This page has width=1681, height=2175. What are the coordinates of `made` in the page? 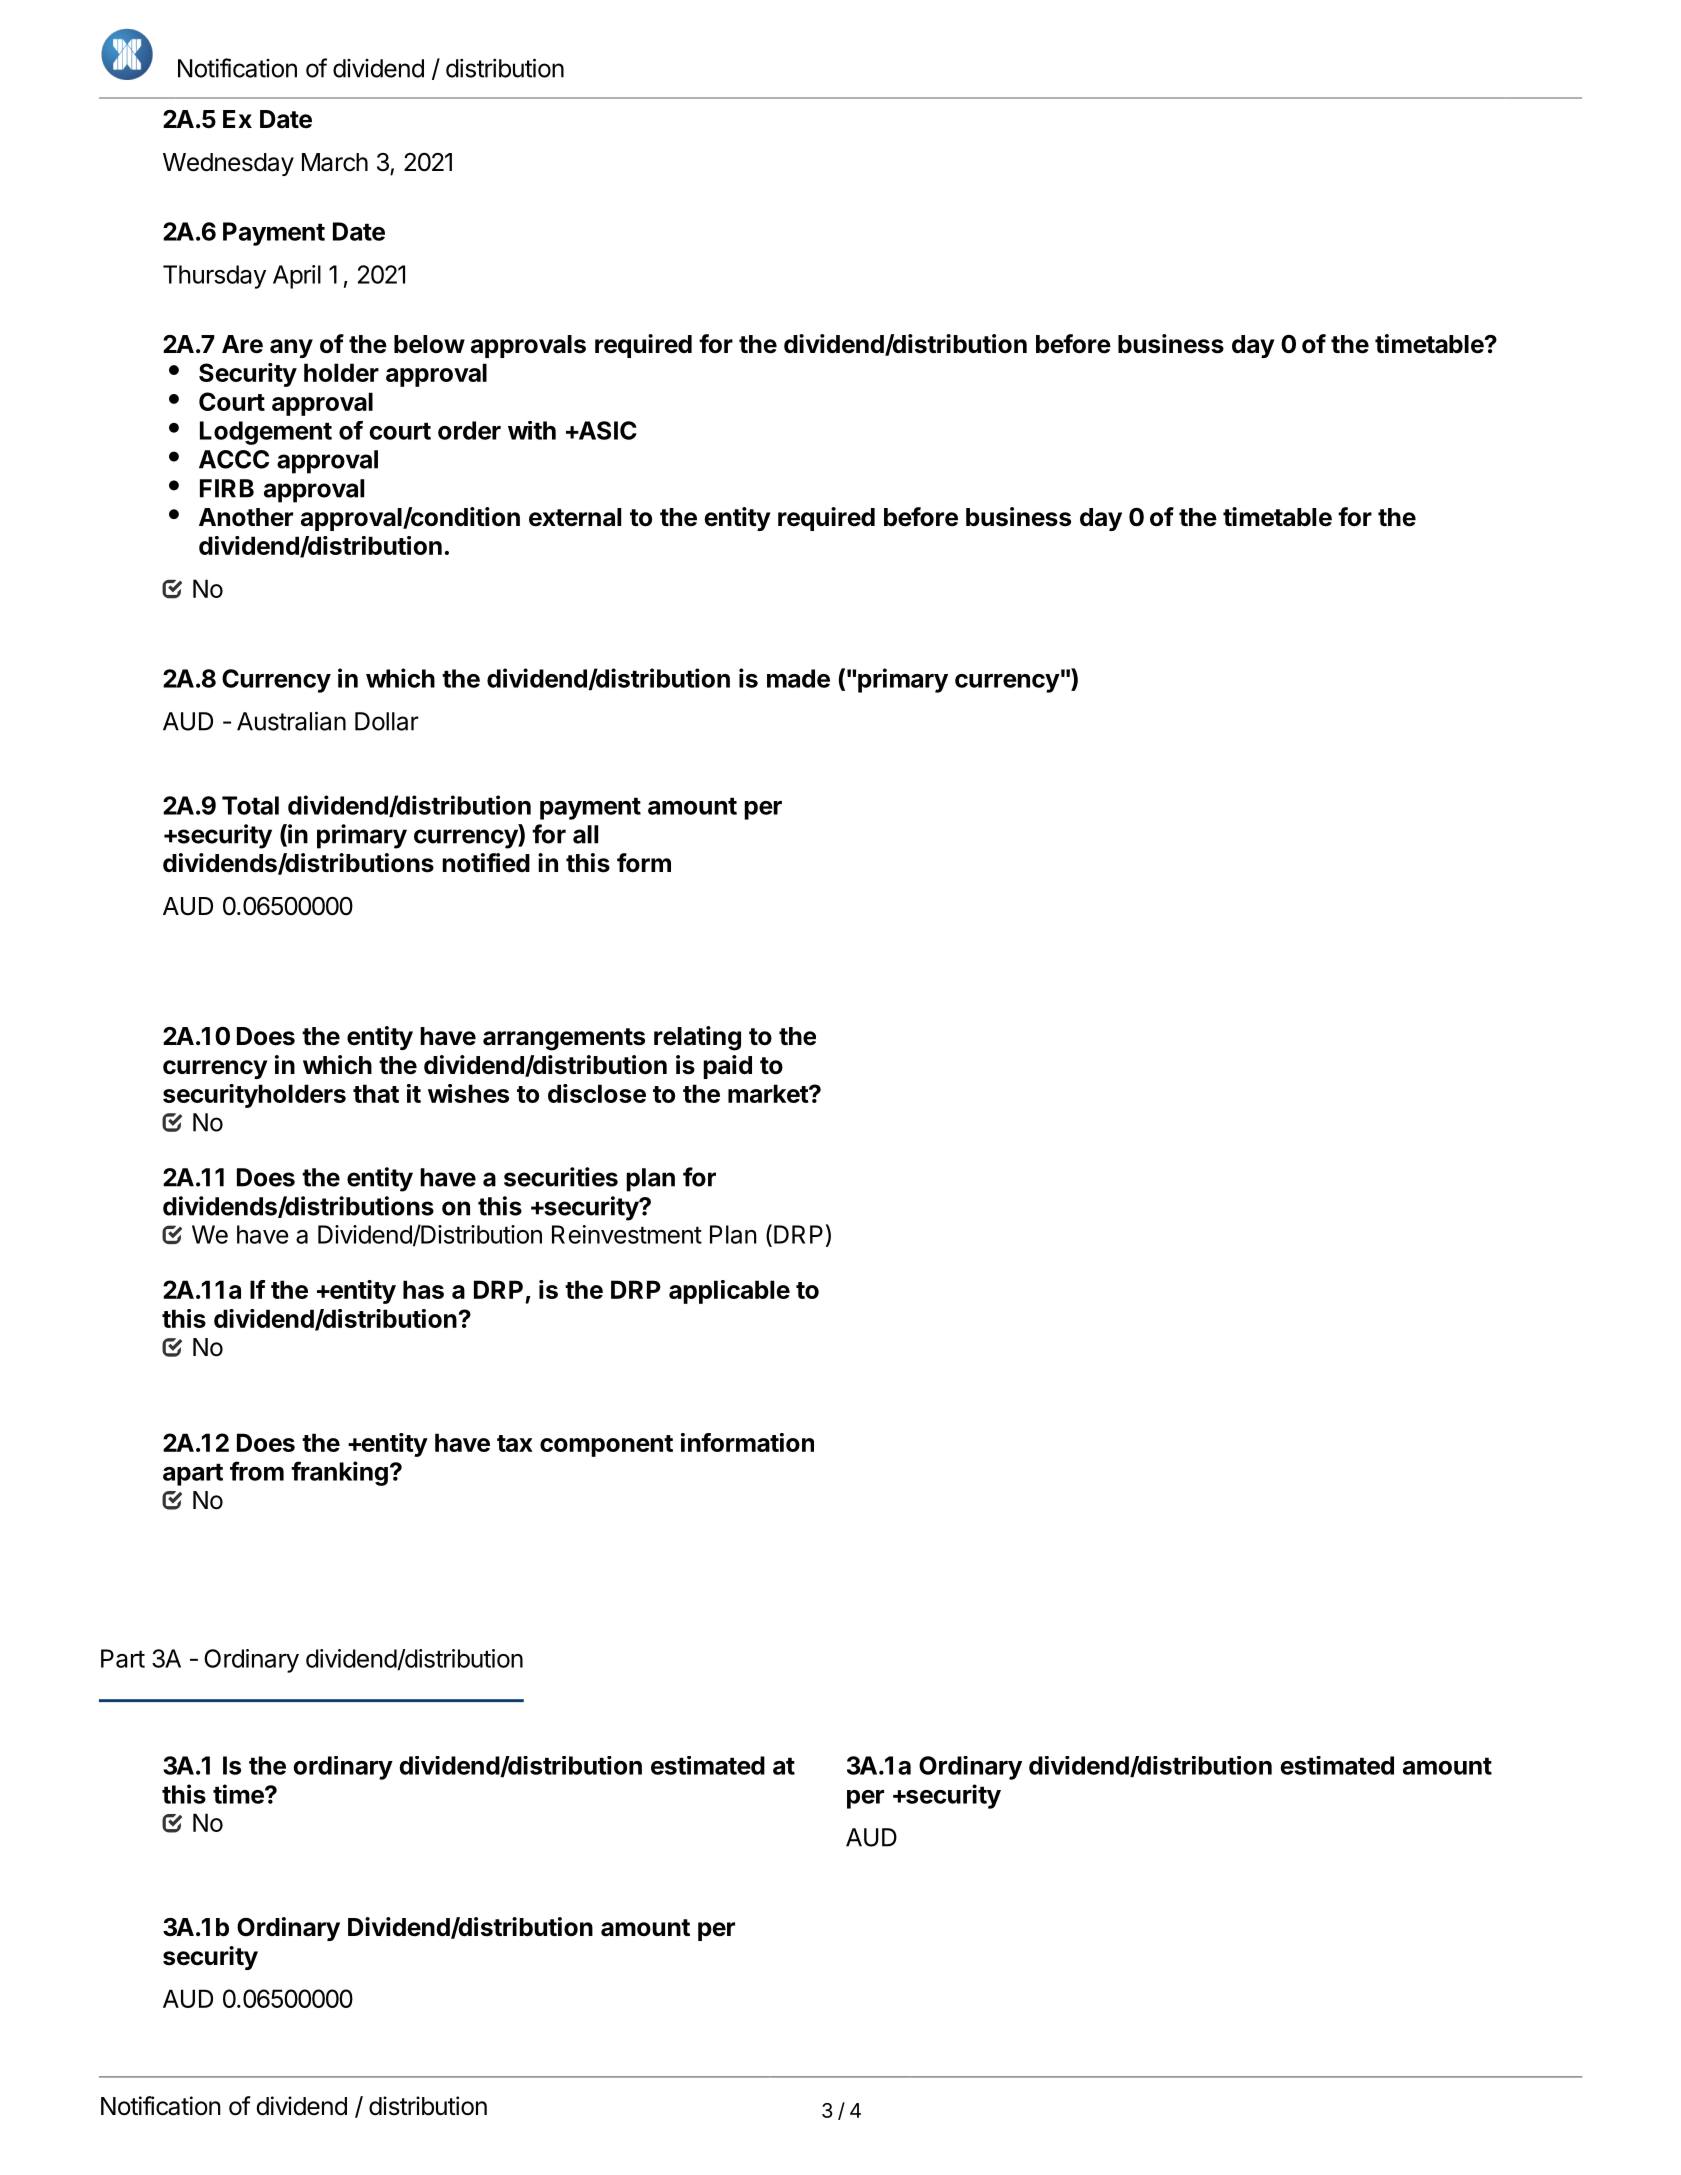 It's located at (798, 678).
